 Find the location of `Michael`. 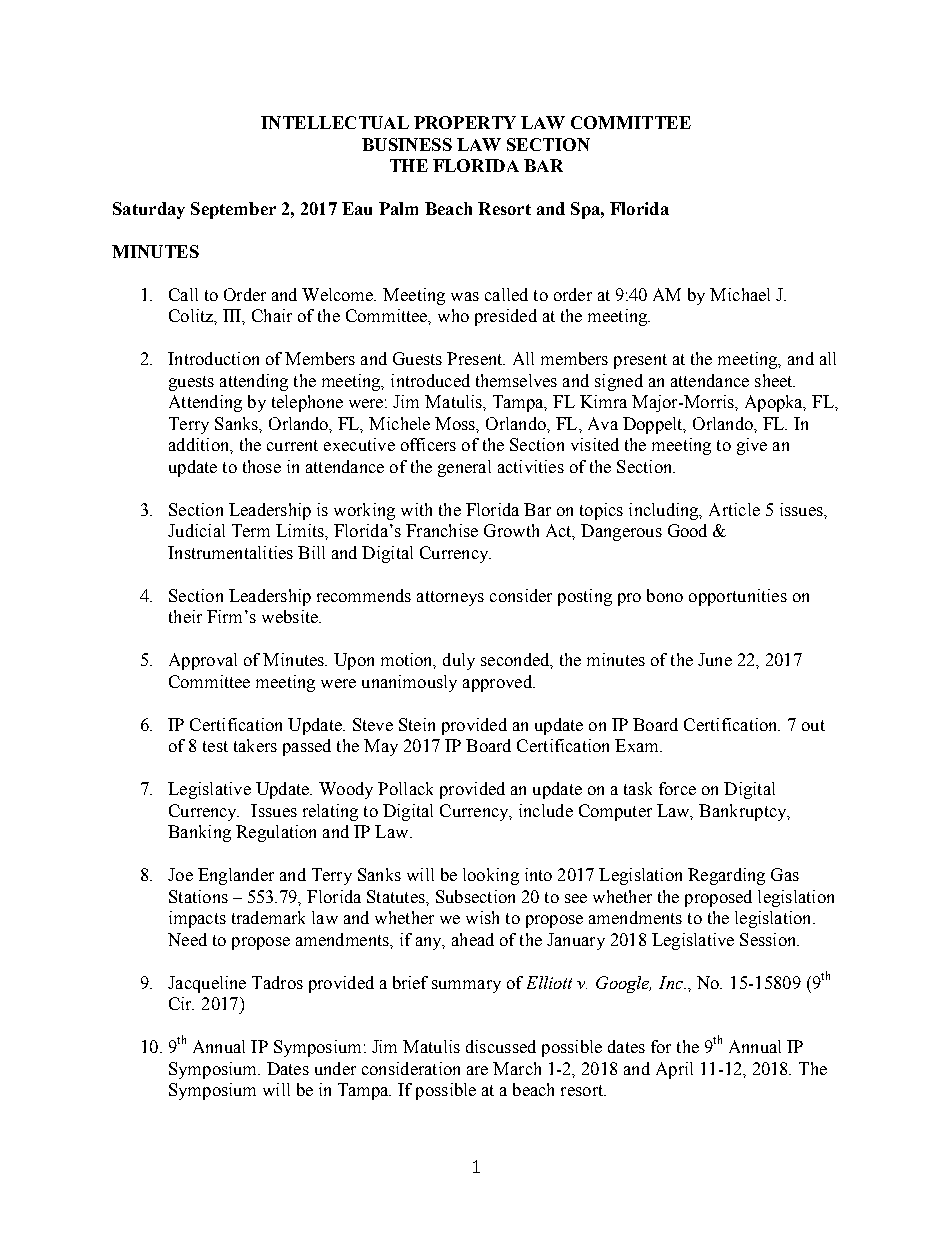

Michael is located at coordinates (740, 294).
